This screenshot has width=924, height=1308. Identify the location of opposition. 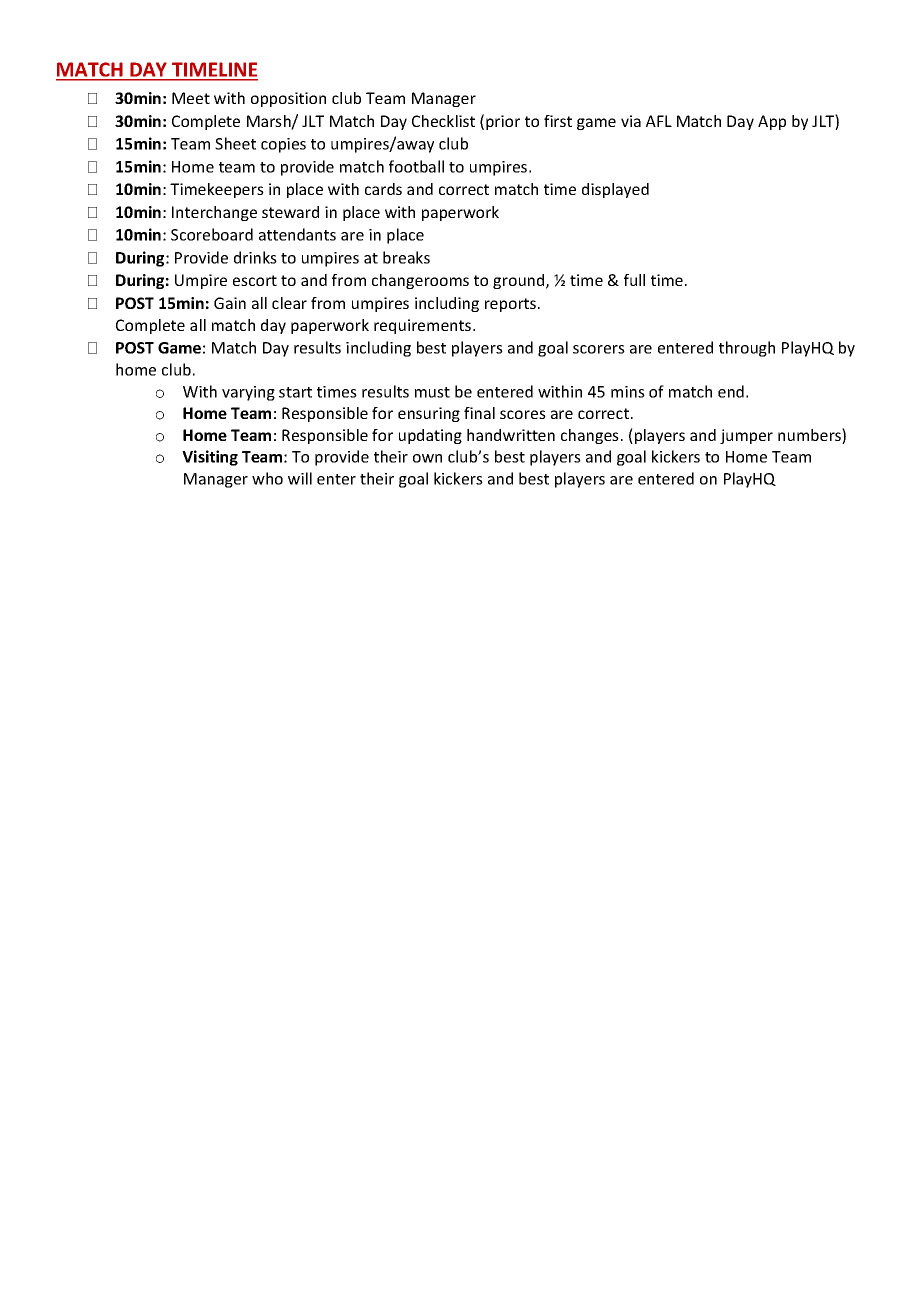
(288, 99).
